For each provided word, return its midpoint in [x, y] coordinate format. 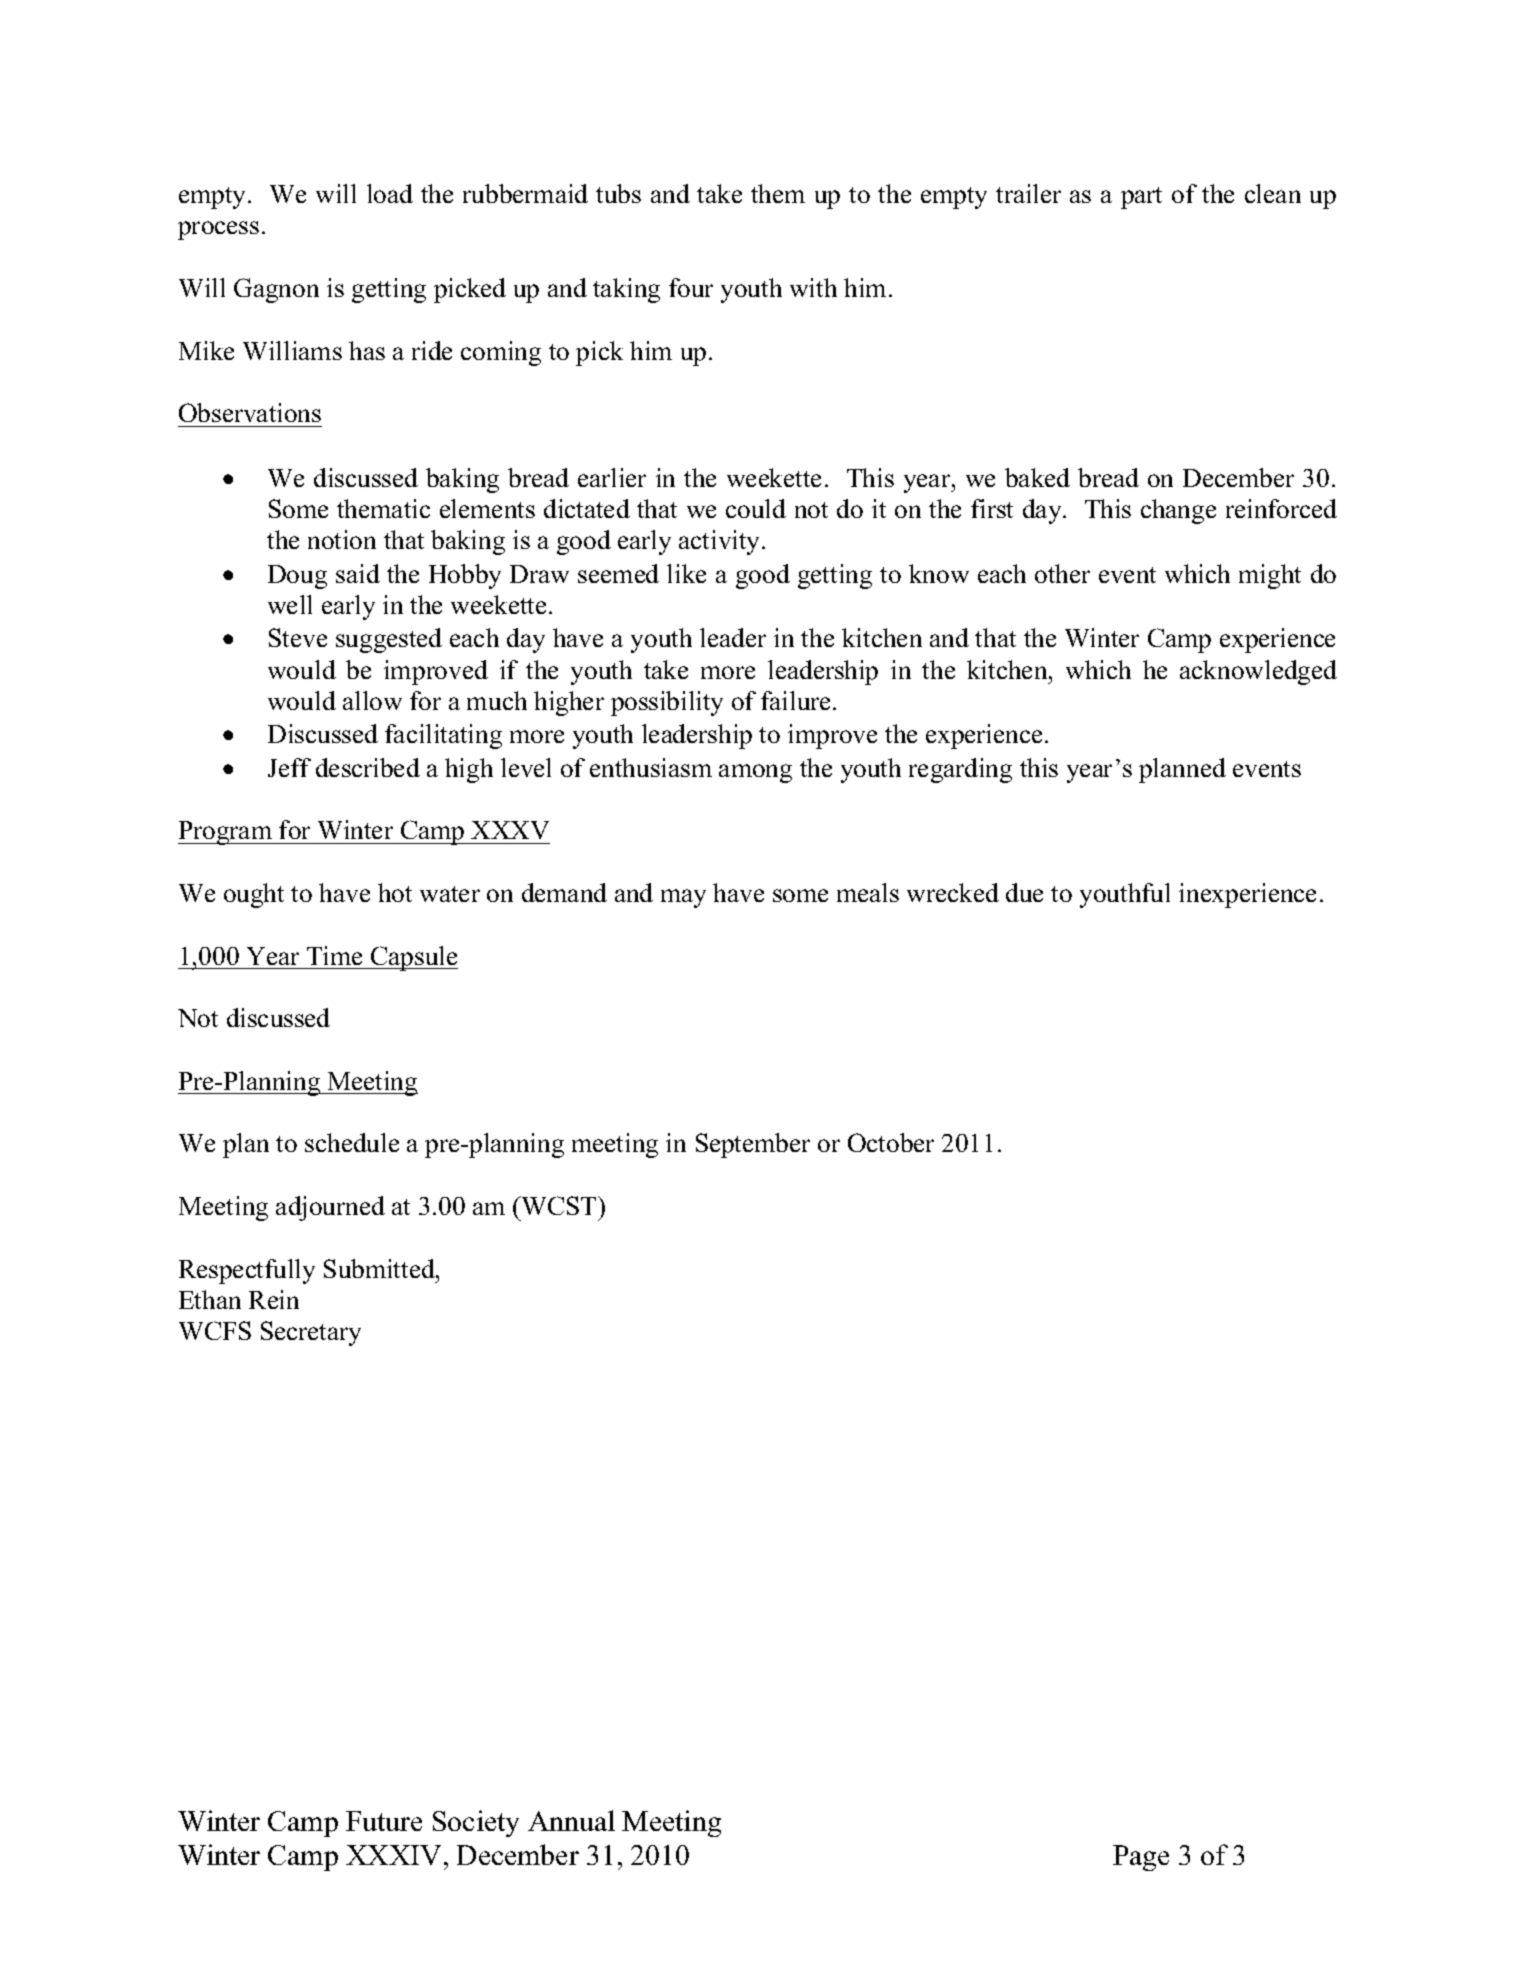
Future [384, 1821]
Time [334, 955]
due [1024, 892]
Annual [571, 1820]
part [1141, 198]
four [691, 287]
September [753, 1145]
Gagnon [276, 290]
